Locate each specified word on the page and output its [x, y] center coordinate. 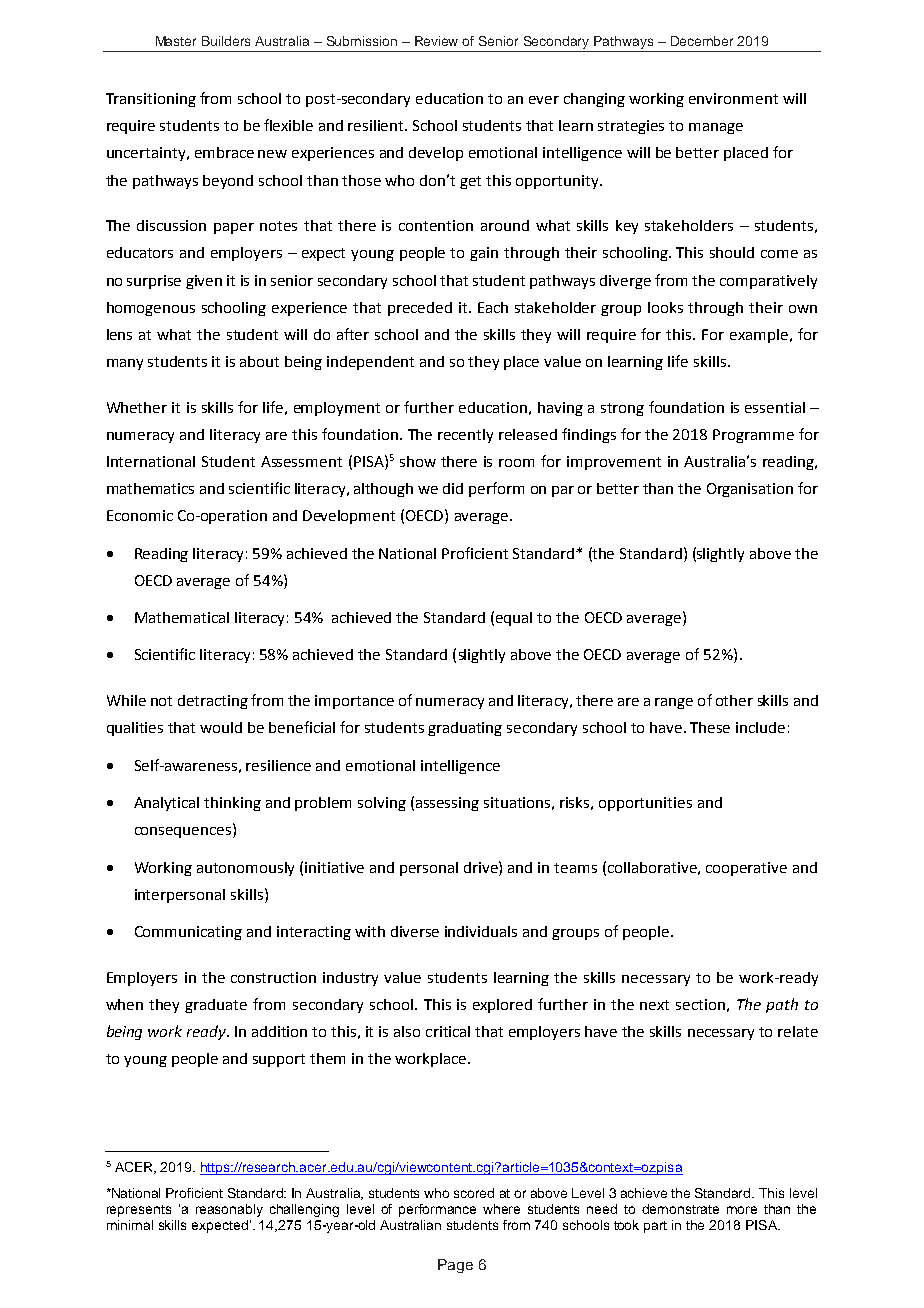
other [734, 700]
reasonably [229, 1210]
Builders [226, 41]
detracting [213, 702]
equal [514, 619]
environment [733, 98]
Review [436, 41]
